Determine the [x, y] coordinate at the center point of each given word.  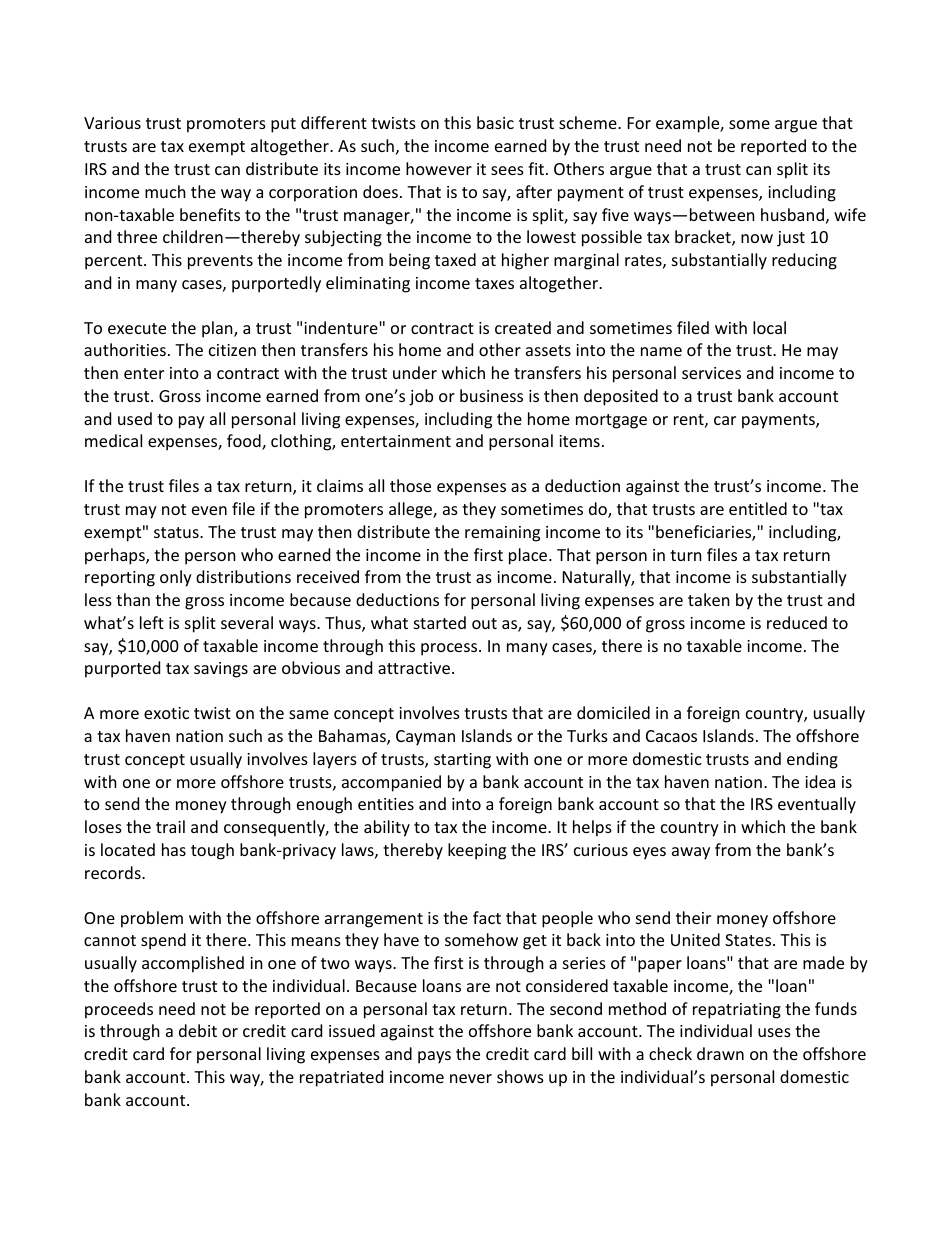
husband [792, 214]
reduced [797, 622]
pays [434, 1057]
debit [198, 1030]
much [165, 191]
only [176, 578]
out [484, 623]
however [439, 168]
